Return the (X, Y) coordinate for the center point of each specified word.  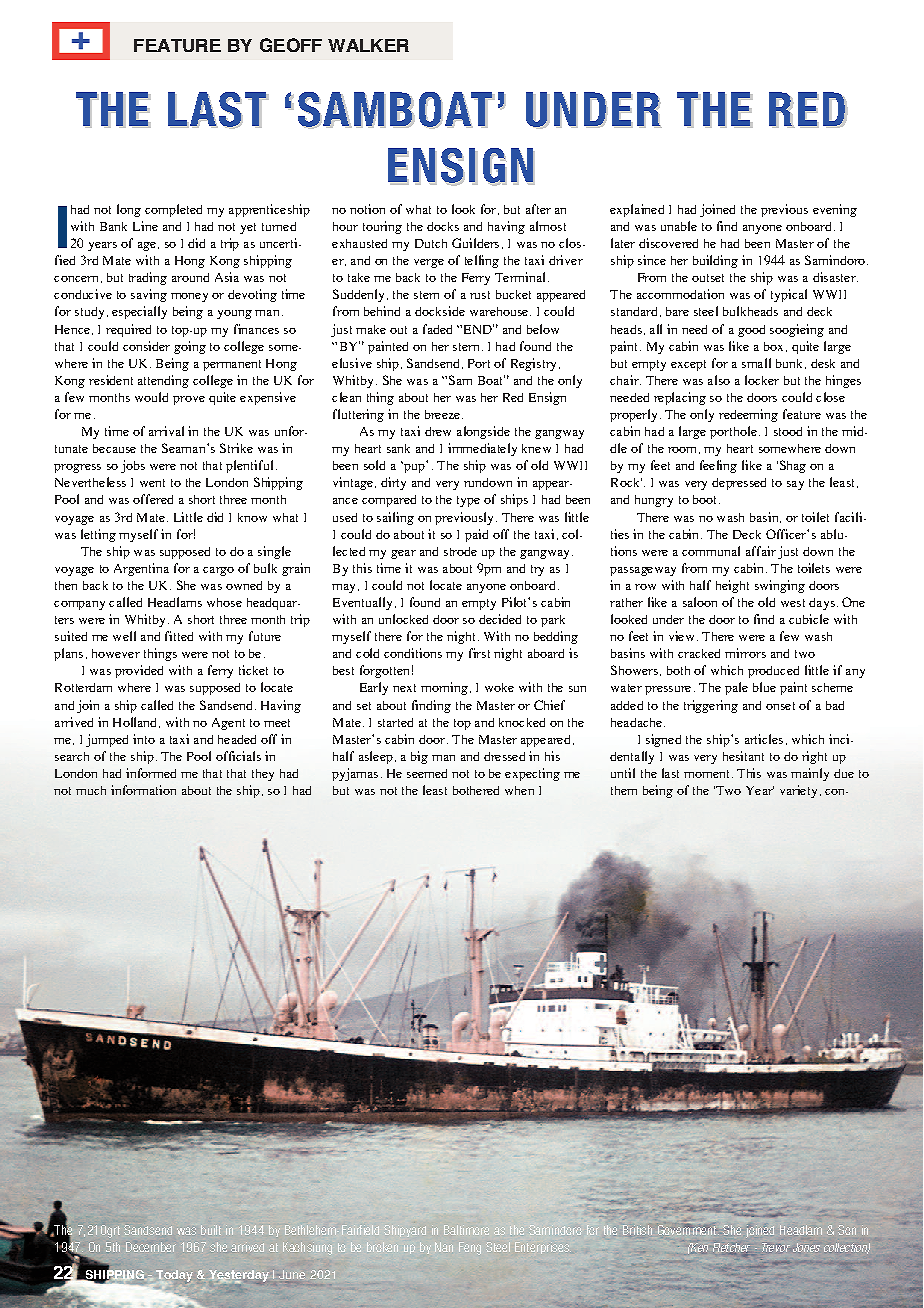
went (152, 483)
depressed (739, 484)
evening (835, 210)
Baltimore (466, 1230)
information (143, 790)
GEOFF (291, 45)
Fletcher (731, 1247)
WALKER (368, 45)
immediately (482, 449)
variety (798, 791)
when (519, 790)
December (151, 1247)
